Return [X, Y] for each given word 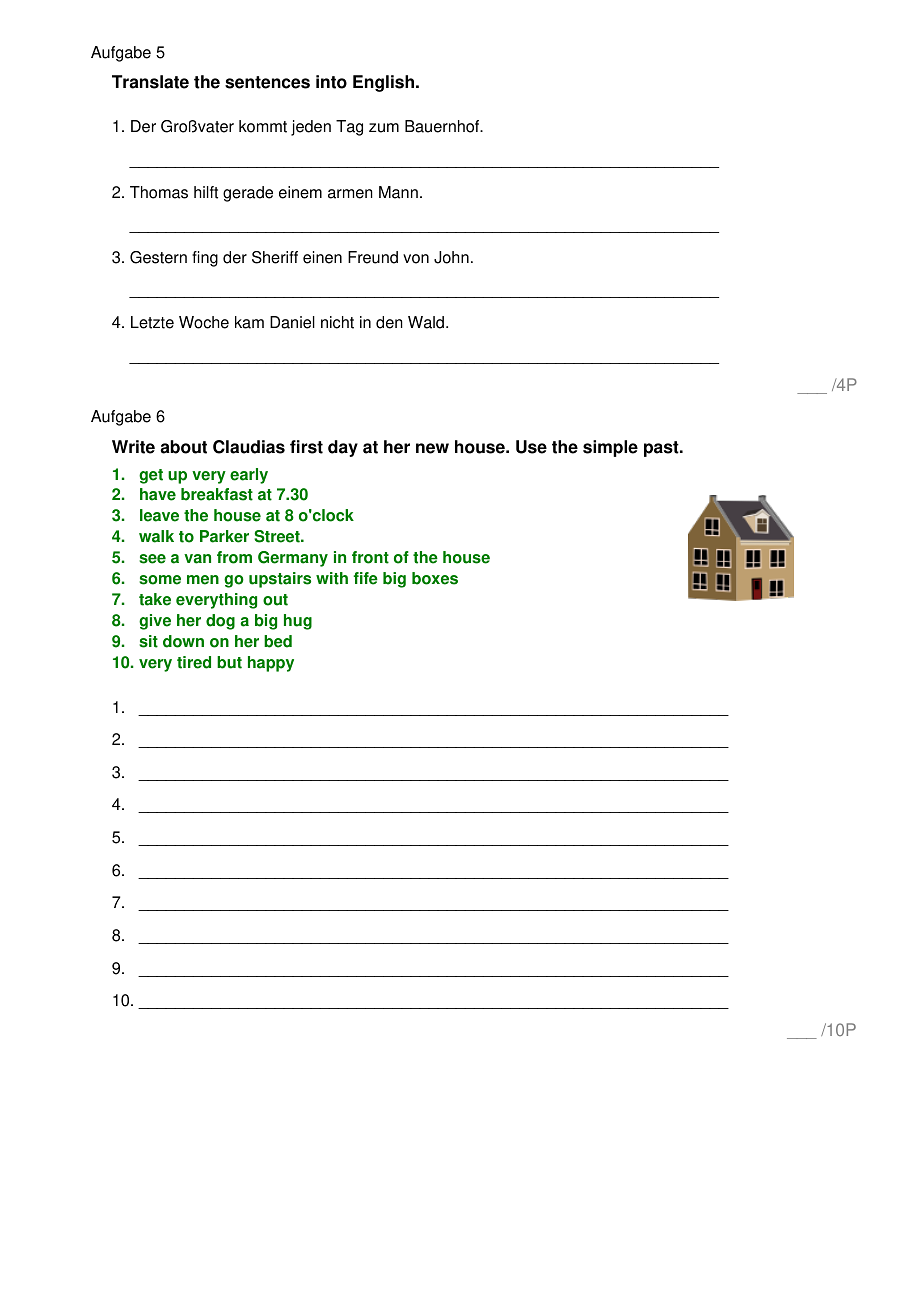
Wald [427, 322]
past [662, 449]
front [370, 557]
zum [384, 128]
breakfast [217, 494]
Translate [150, 82]
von [416, 259]
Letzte [152, 322]
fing [205, 259]
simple [610, 448]
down [183, 641]
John [451, 257]
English [383, 83]
